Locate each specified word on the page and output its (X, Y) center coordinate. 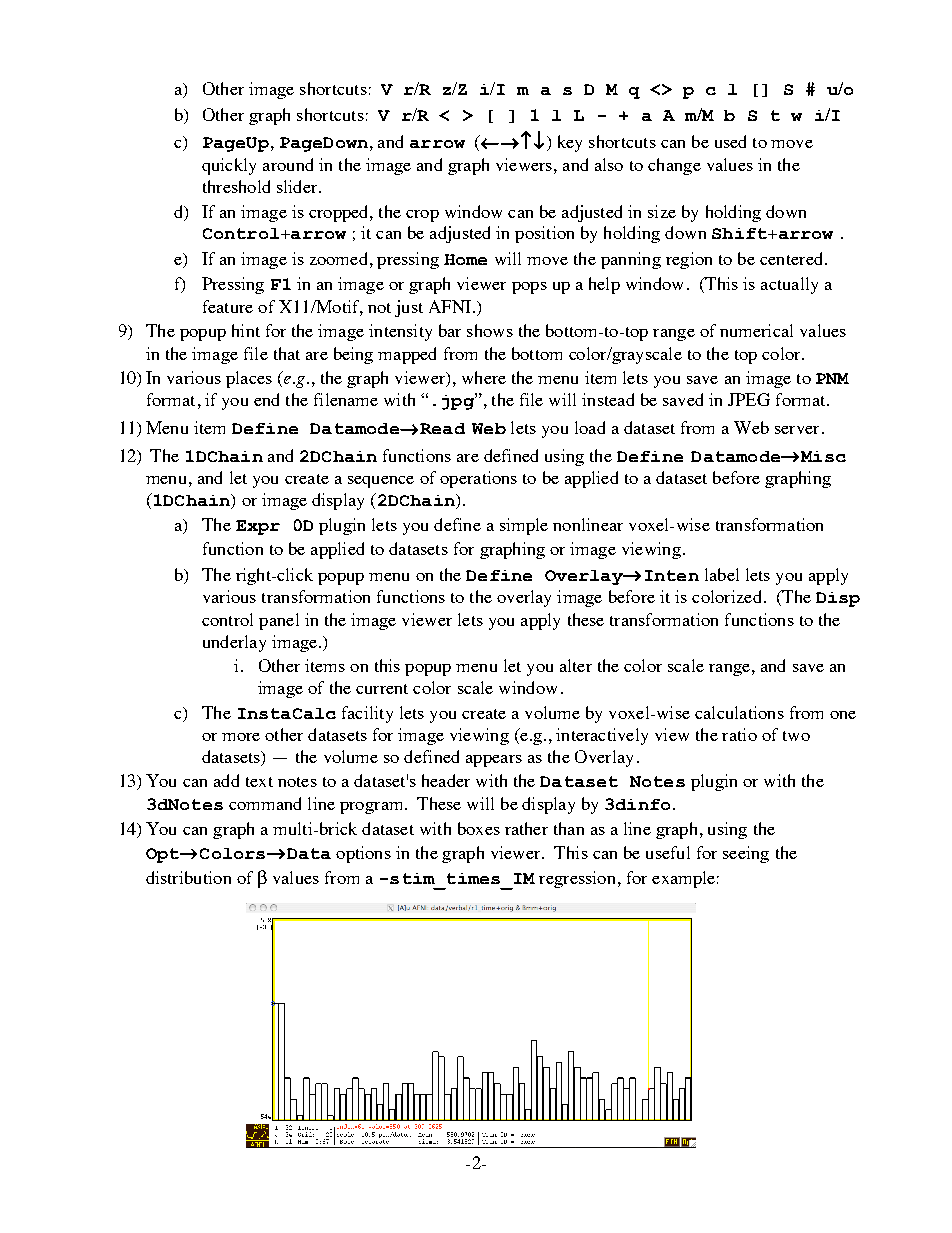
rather (526, 828)
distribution (188, 877)
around (288, 164)
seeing (746, 854)
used (730, 141)
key (570, 143)
